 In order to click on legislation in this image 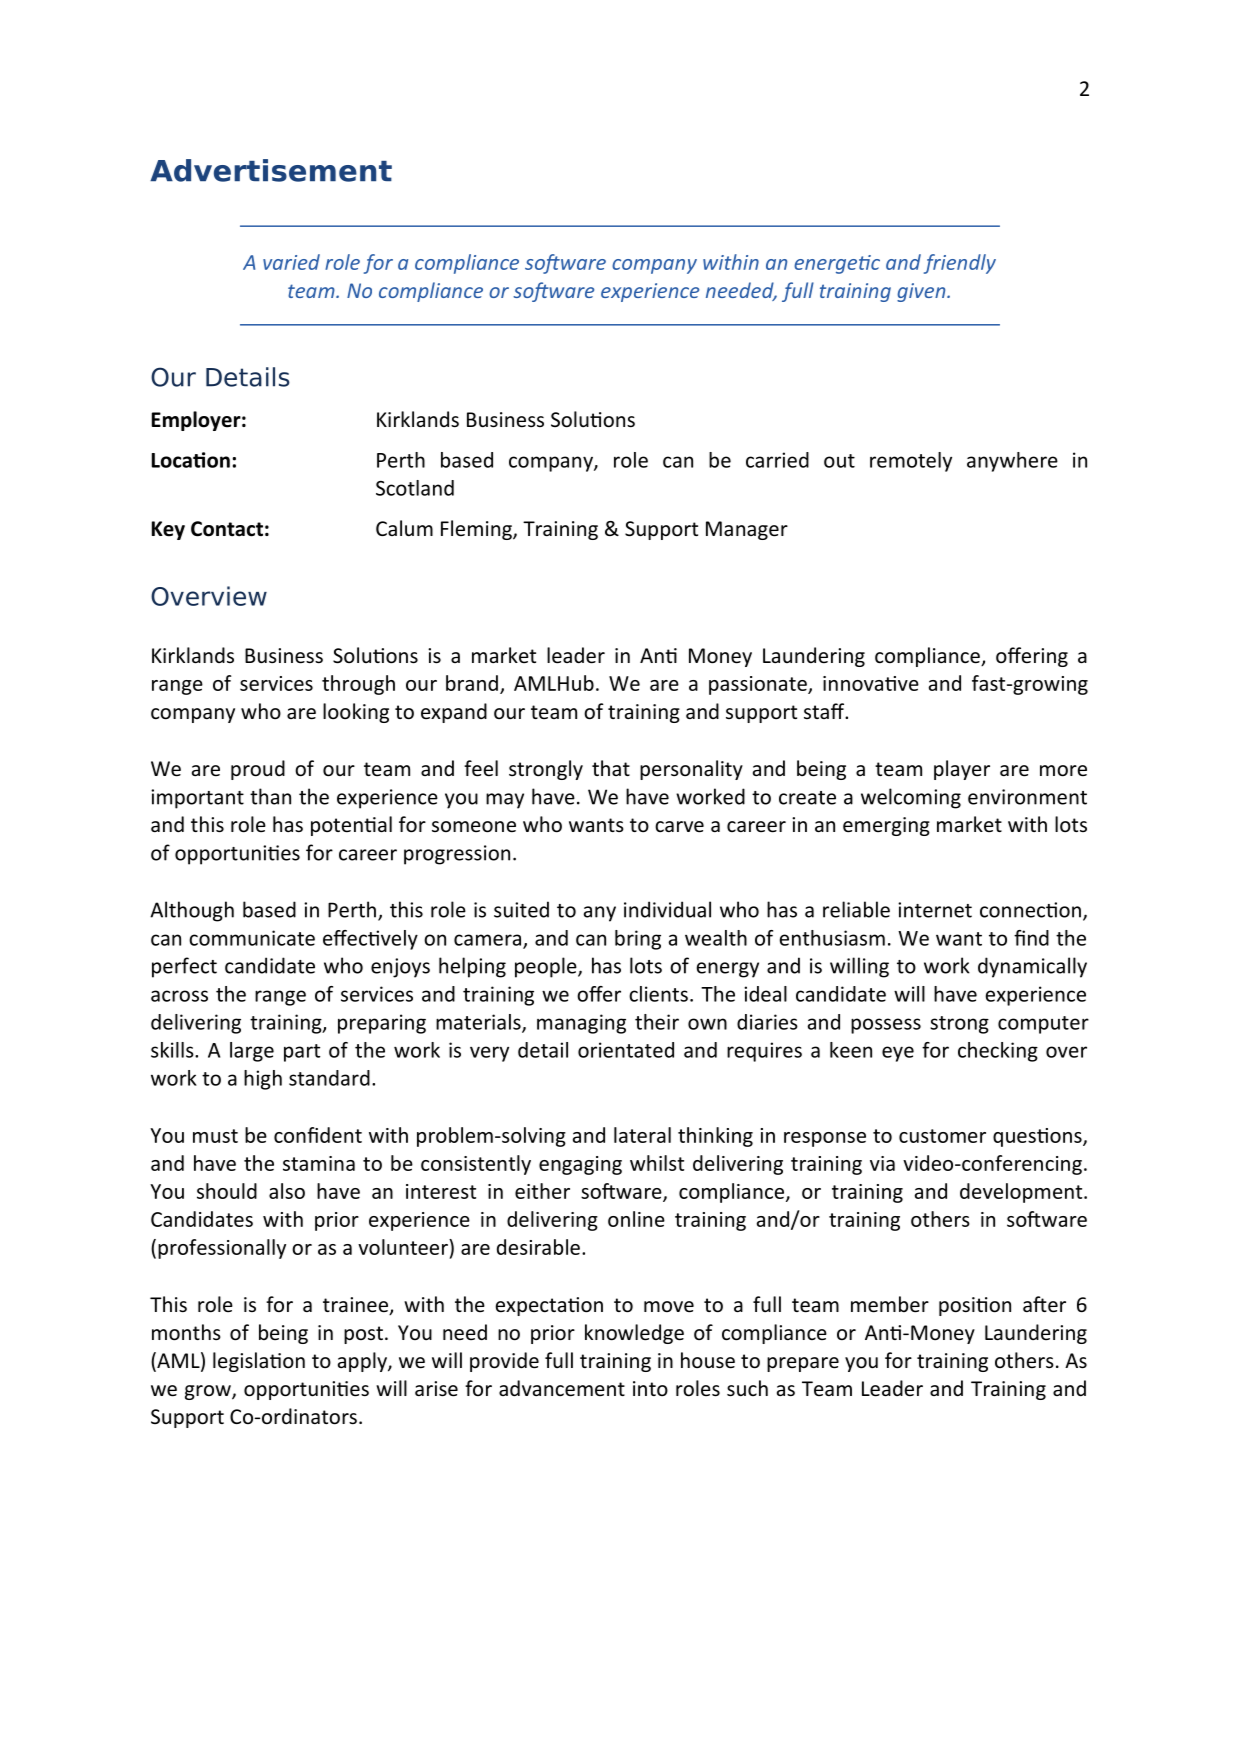, I will do `click(259, 1362)`.
